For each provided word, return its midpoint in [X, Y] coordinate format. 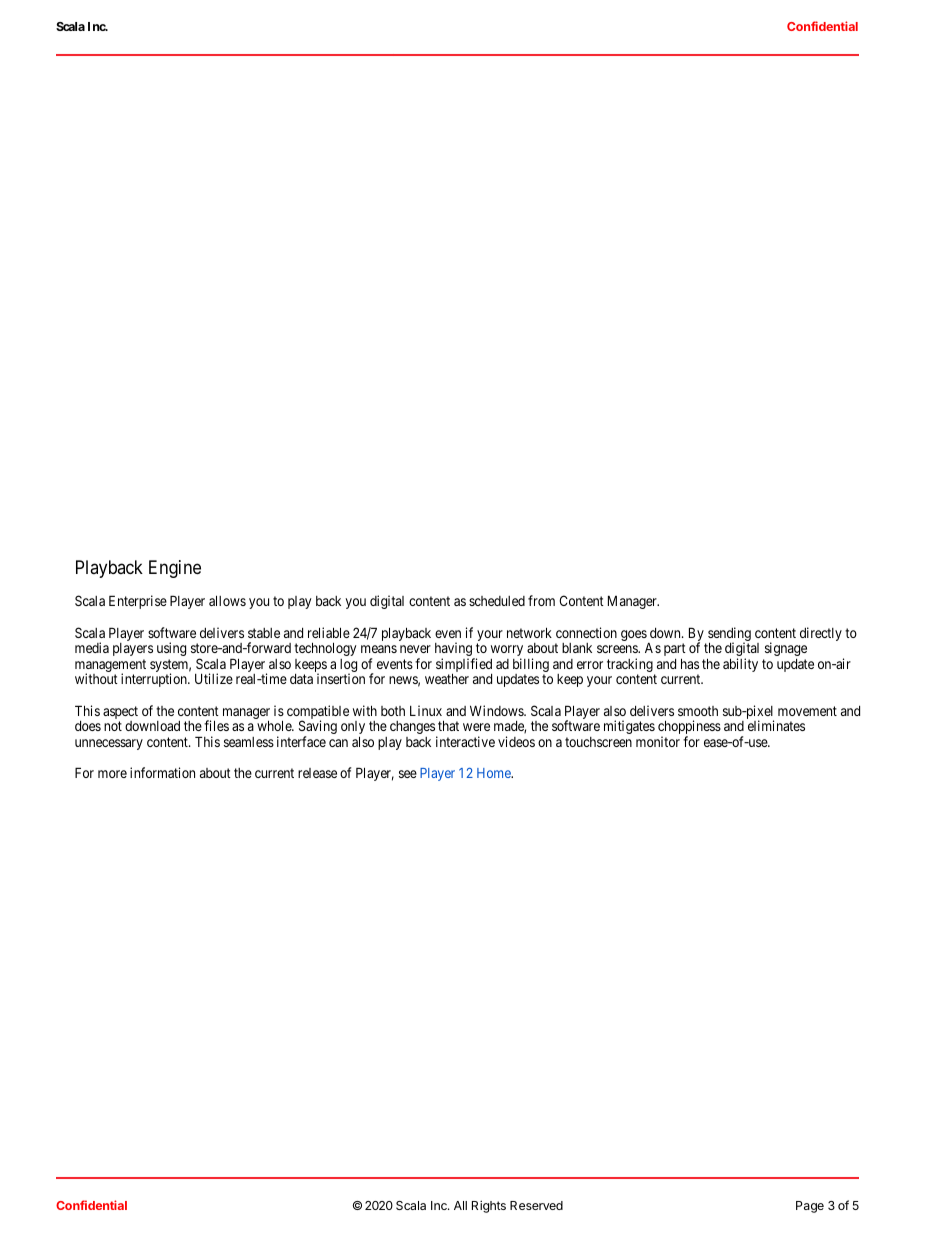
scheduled [497, 601]
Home [495, 773]
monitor [658, 741]
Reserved [536, 1205]
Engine [175, 569]
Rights [489, 1206]
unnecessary [109, 744]
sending [729, 635]
